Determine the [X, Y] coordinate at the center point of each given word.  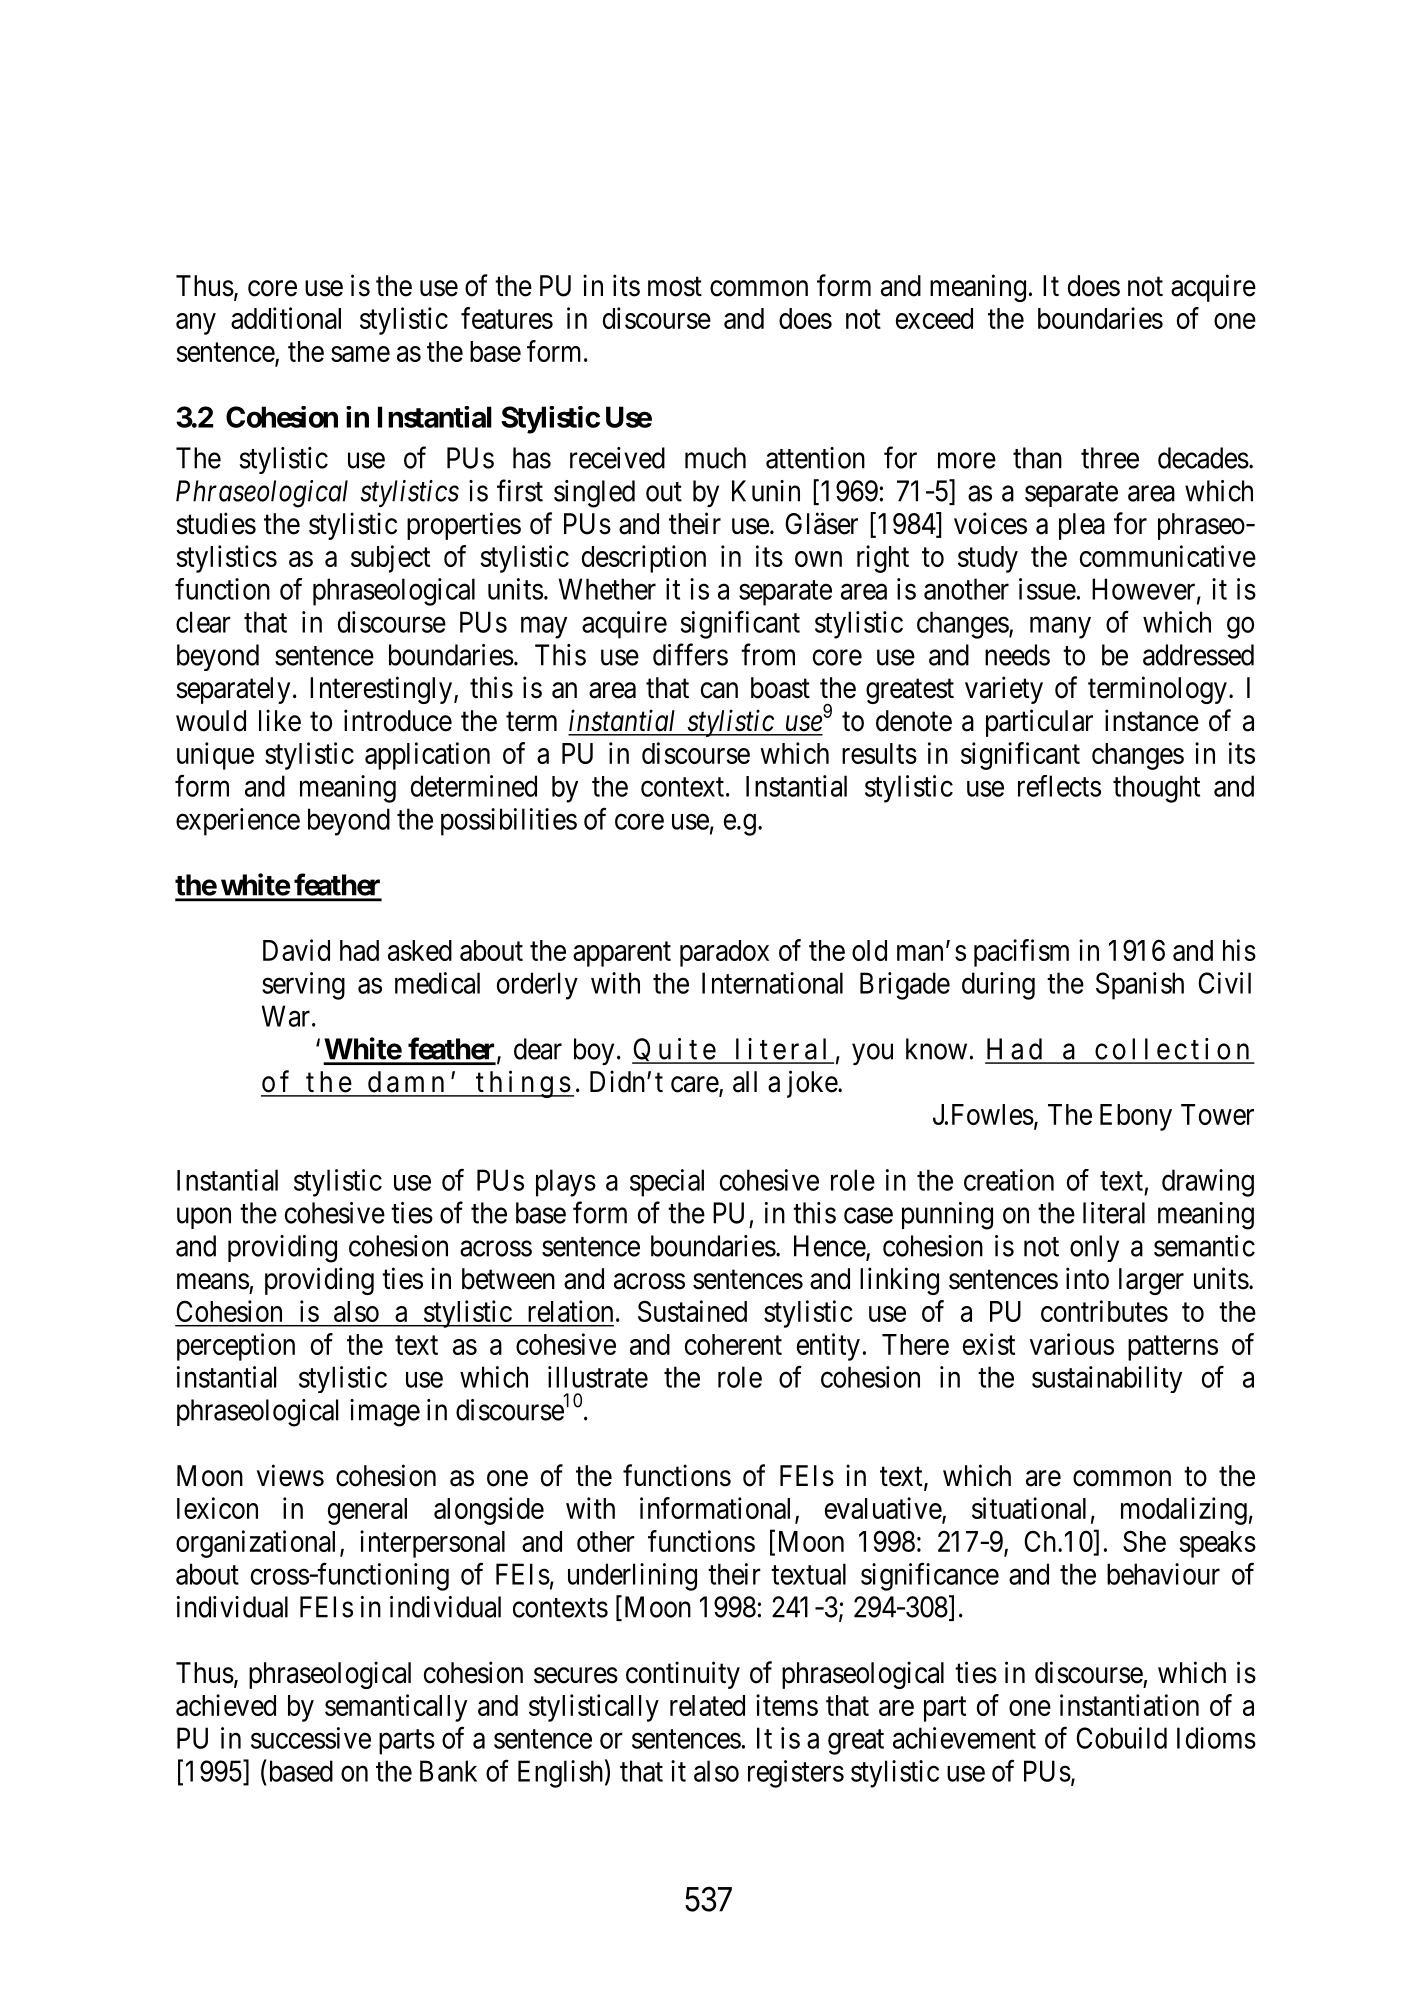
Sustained [692, 1311]
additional [286, 318]
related [707, 1705]
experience [238, 822]
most [675, 287]
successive [311, 1738]
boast [780, 688]
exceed [934, 318]
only [1094, 1248]
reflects [1059, 786]
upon [204, 1218]
